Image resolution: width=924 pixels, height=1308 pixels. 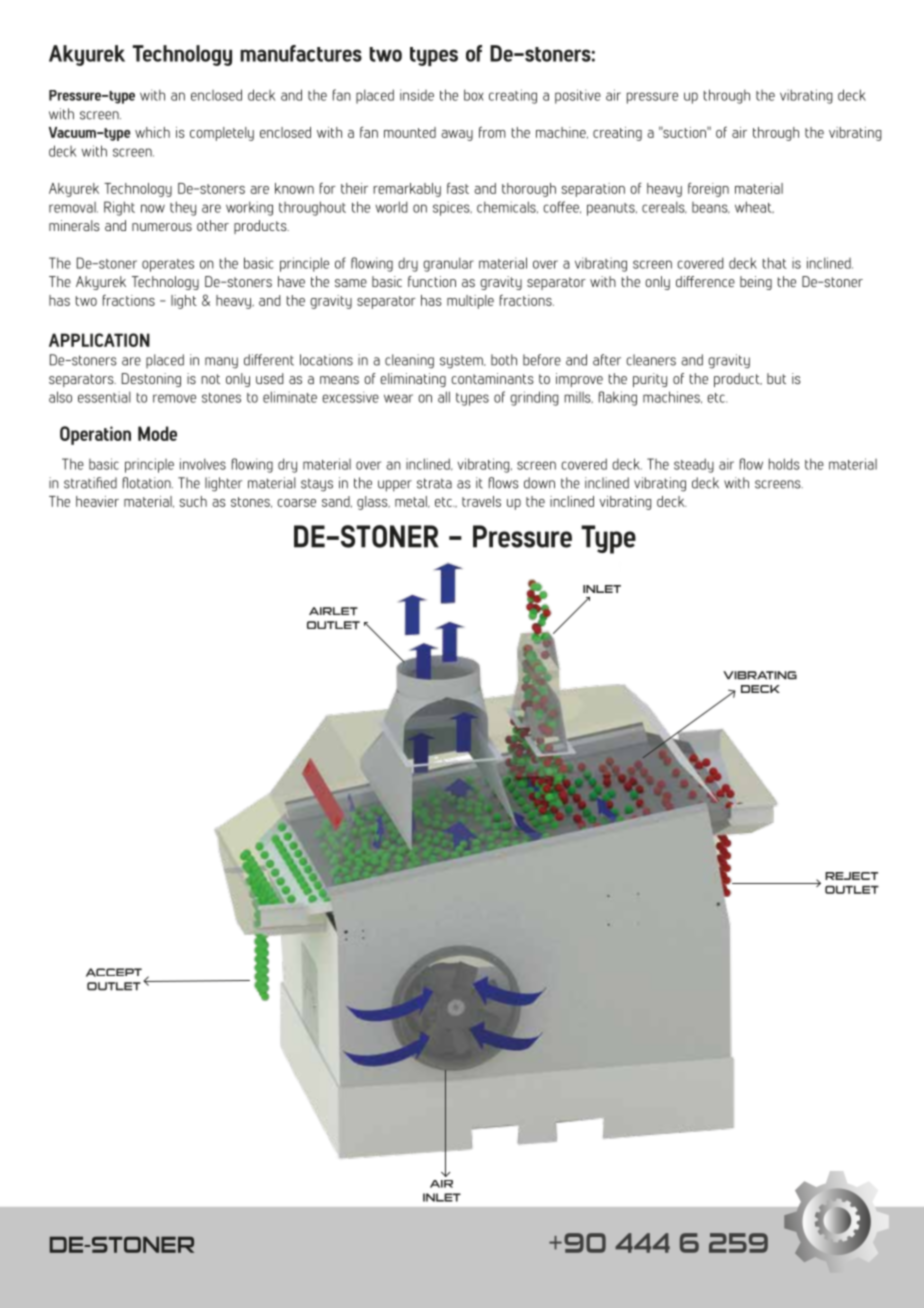 I want to click on holds, so click(x=784, y=464).
